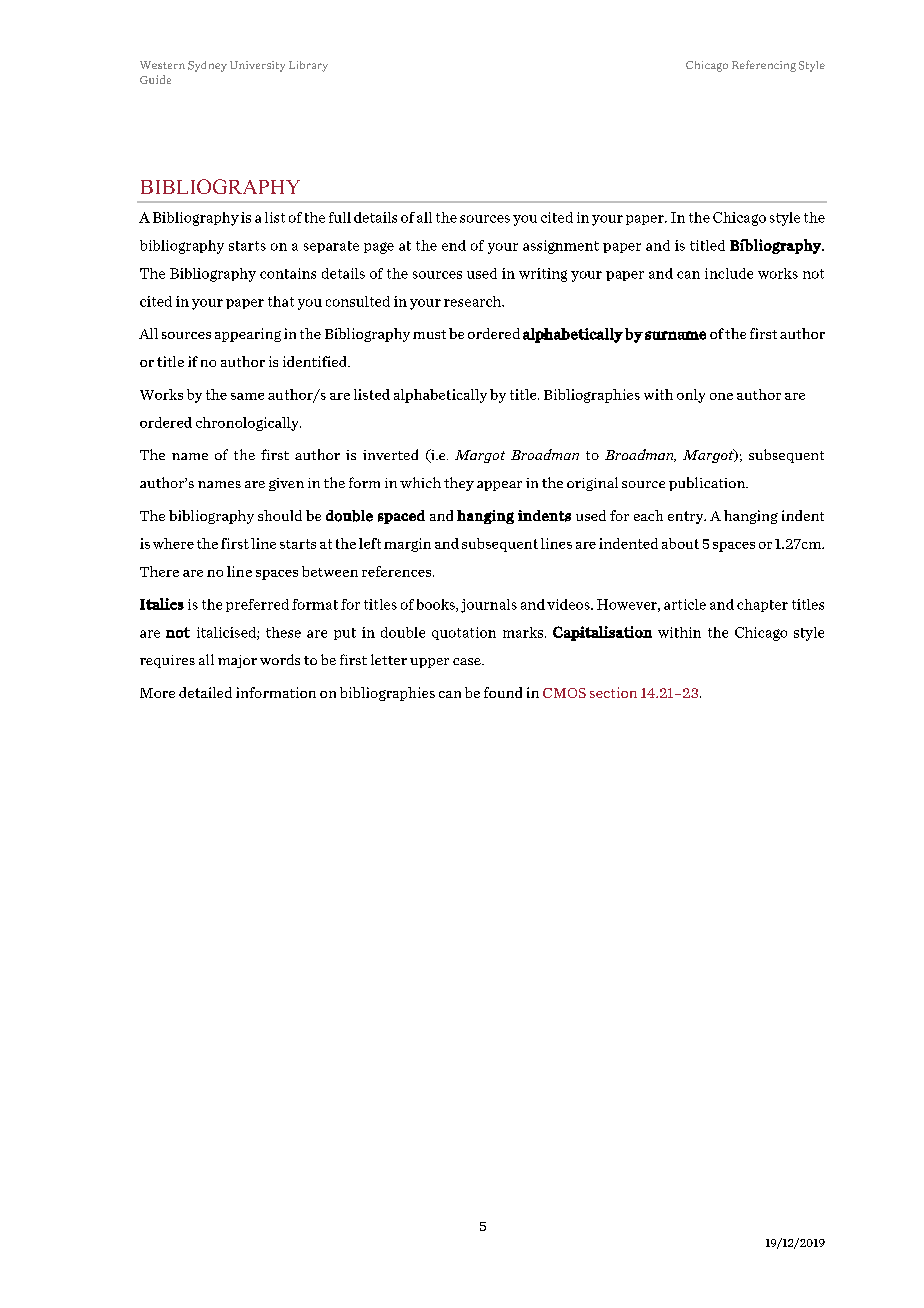  Describe the element at coordinates (691, 396) in the page. I see `only` at that location.
